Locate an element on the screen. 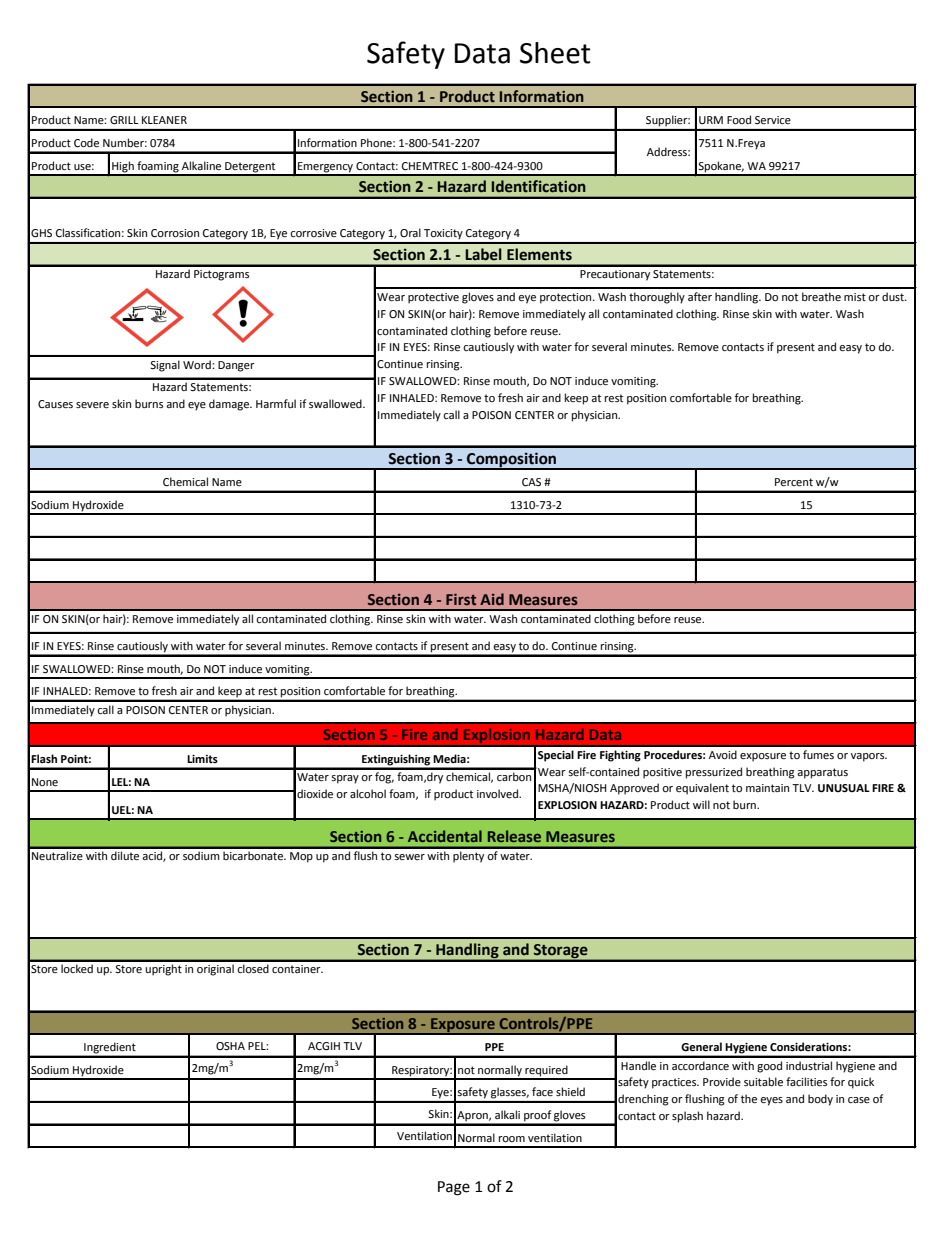  Avoid is located at coordinates (723, 755).
